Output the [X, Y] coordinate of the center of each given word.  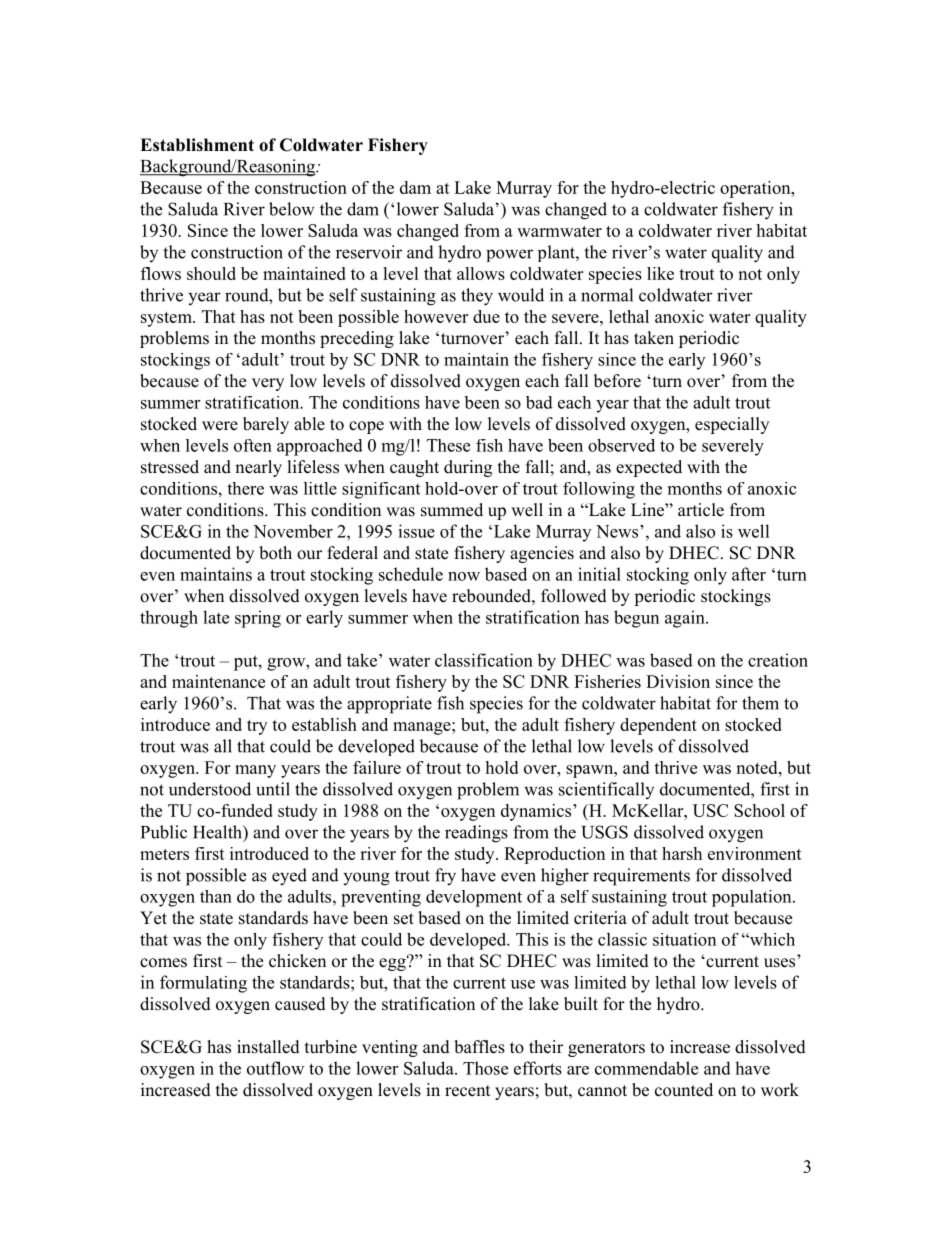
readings [476, 834]
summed [452, 510]
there [245, 488]
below [292, 209]
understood [210, 789]
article [701, 510]
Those [485, 1068]
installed [268, 1047]
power [509, 255]
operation [756, 189]
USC [710, 810]
